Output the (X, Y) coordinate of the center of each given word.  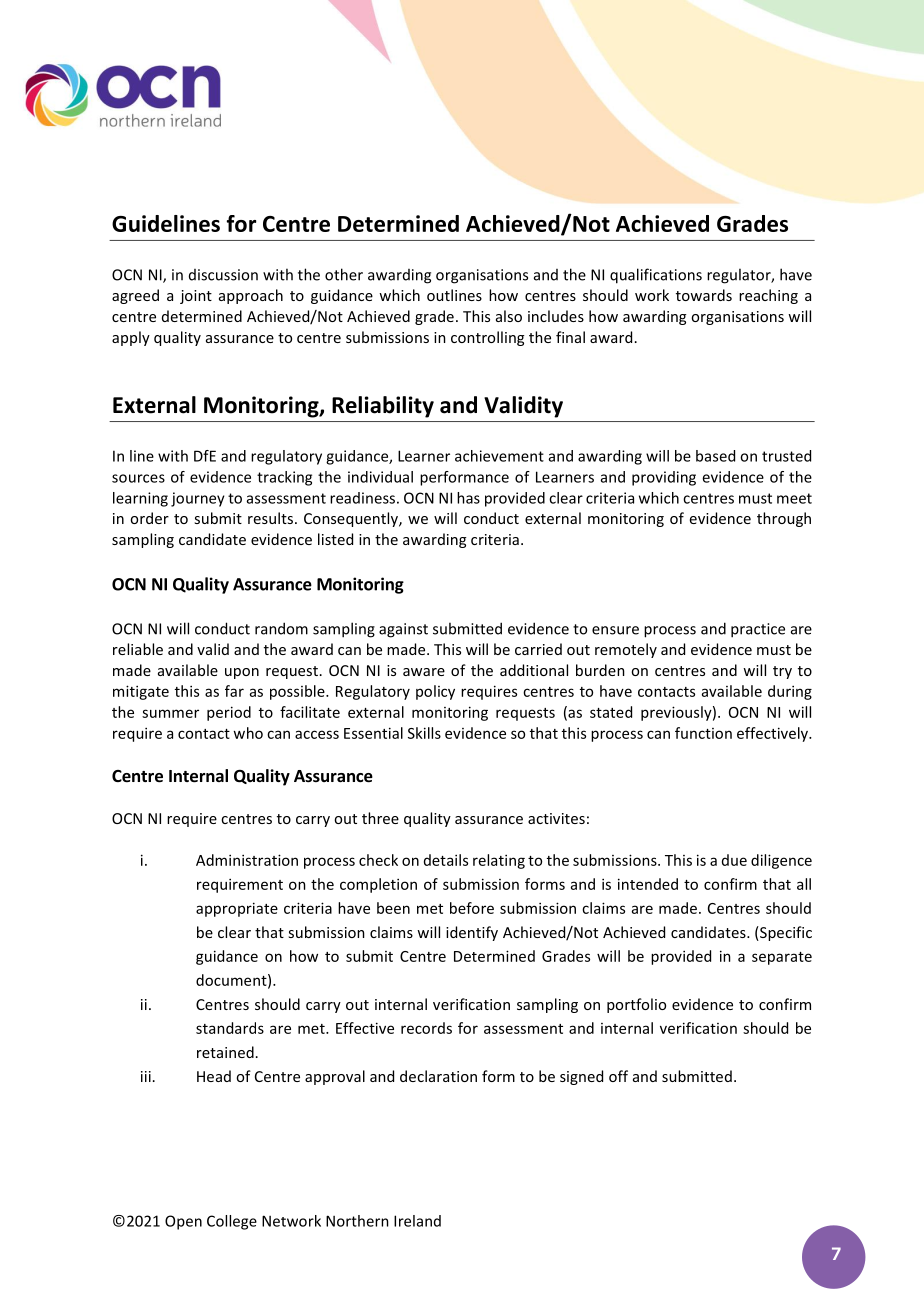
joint (196, 297)
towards (704, 295)
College (232, 1222)
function (703, 733)
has (468, 498)
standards (230, 1028)
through (784, 519)
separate (782, 958)
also (509, 316)
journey (198, 499)
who (248, 733)
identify (472, 933)
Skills (424, 733)
